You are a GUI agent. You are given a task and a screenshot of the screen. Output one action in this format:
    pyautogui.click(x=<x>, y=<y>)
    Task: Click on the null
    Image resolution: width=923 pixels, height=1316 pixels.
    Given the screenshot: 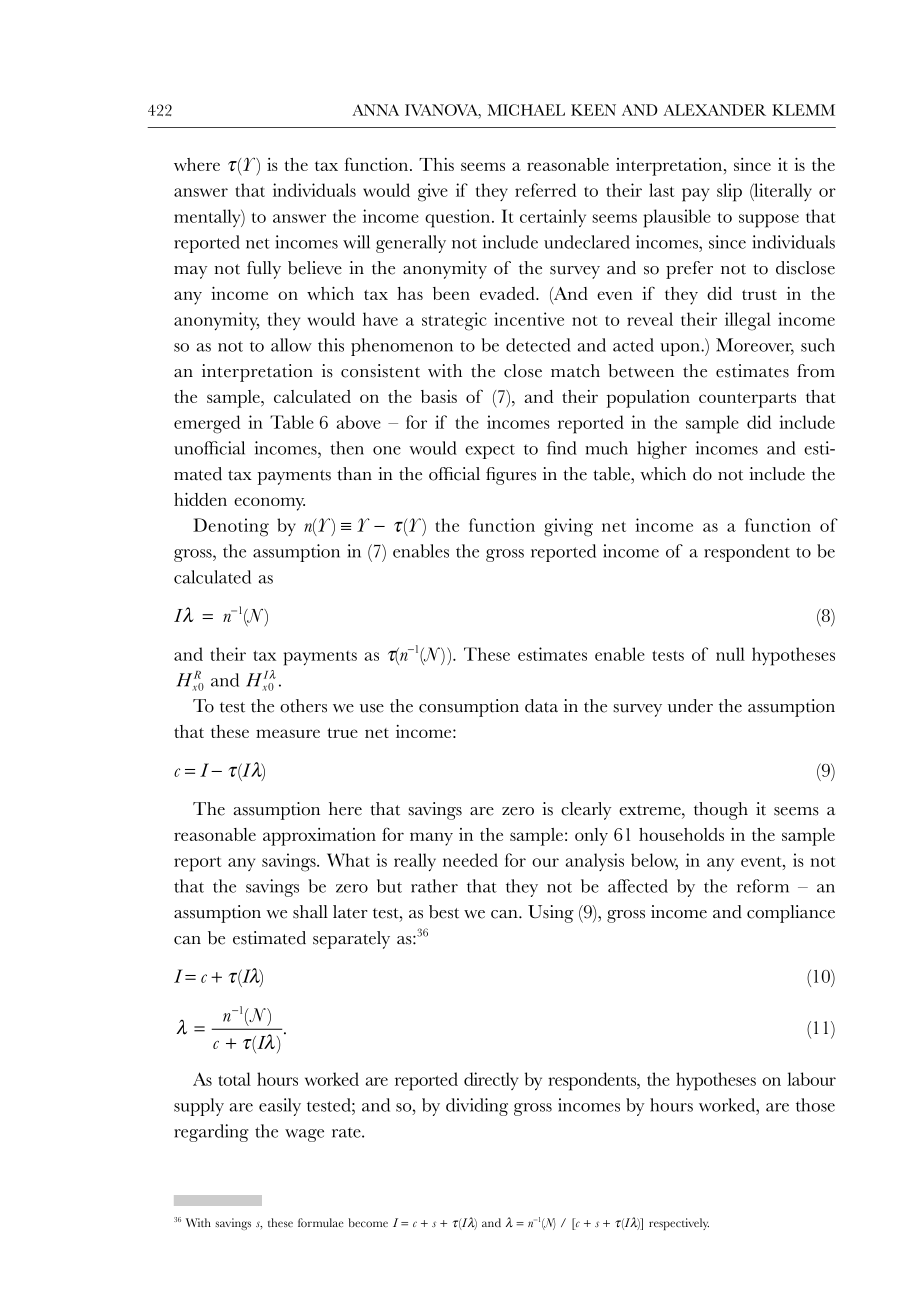 What is the action you would take?
    pyautogui.click(x=730, y=654)
